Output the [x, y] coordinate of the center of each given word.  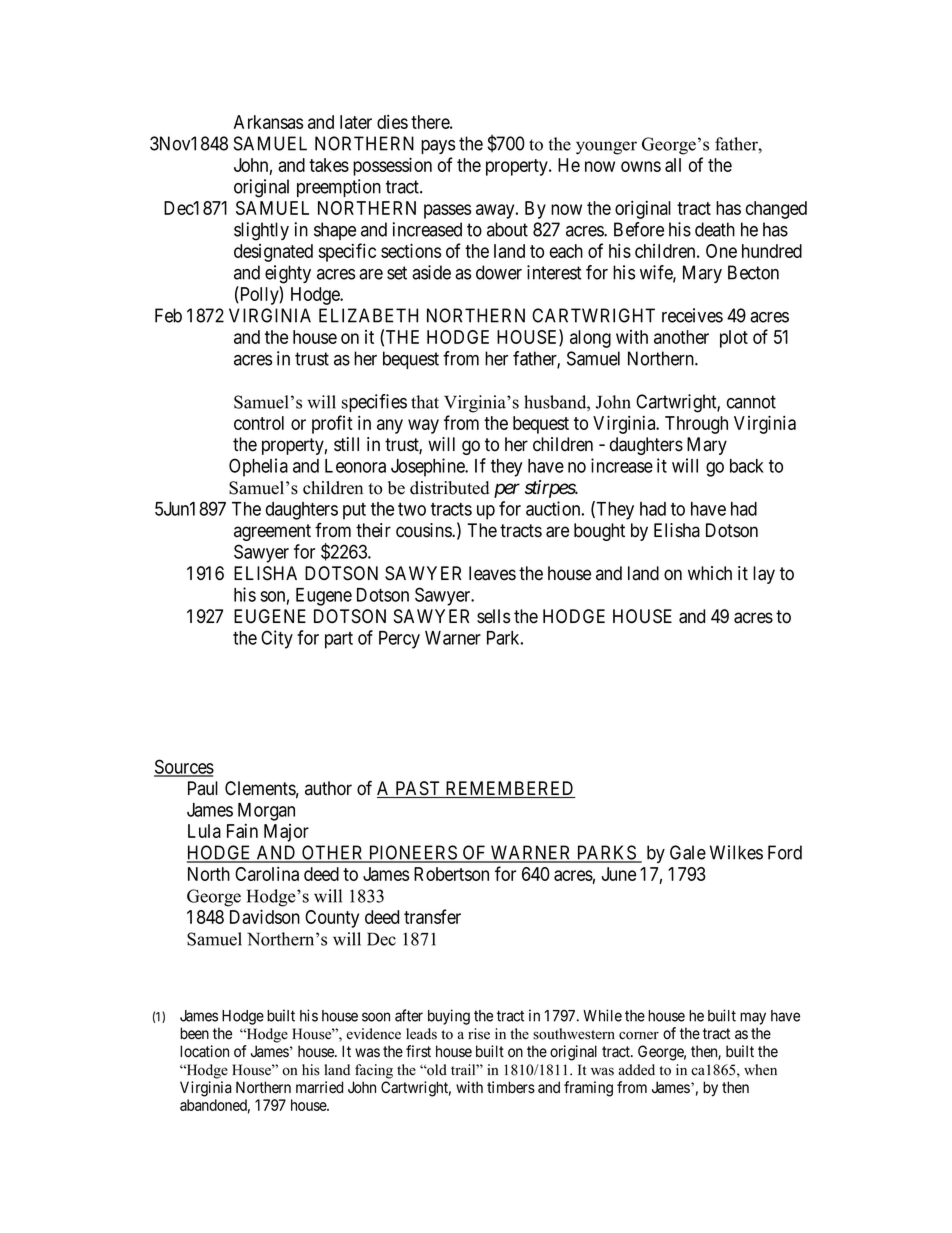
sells [493, 616]
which [710, 573]
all [673, 165]
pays [438, 147]
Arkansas [268, 122]
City [277, 639]
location [204, 1051]
